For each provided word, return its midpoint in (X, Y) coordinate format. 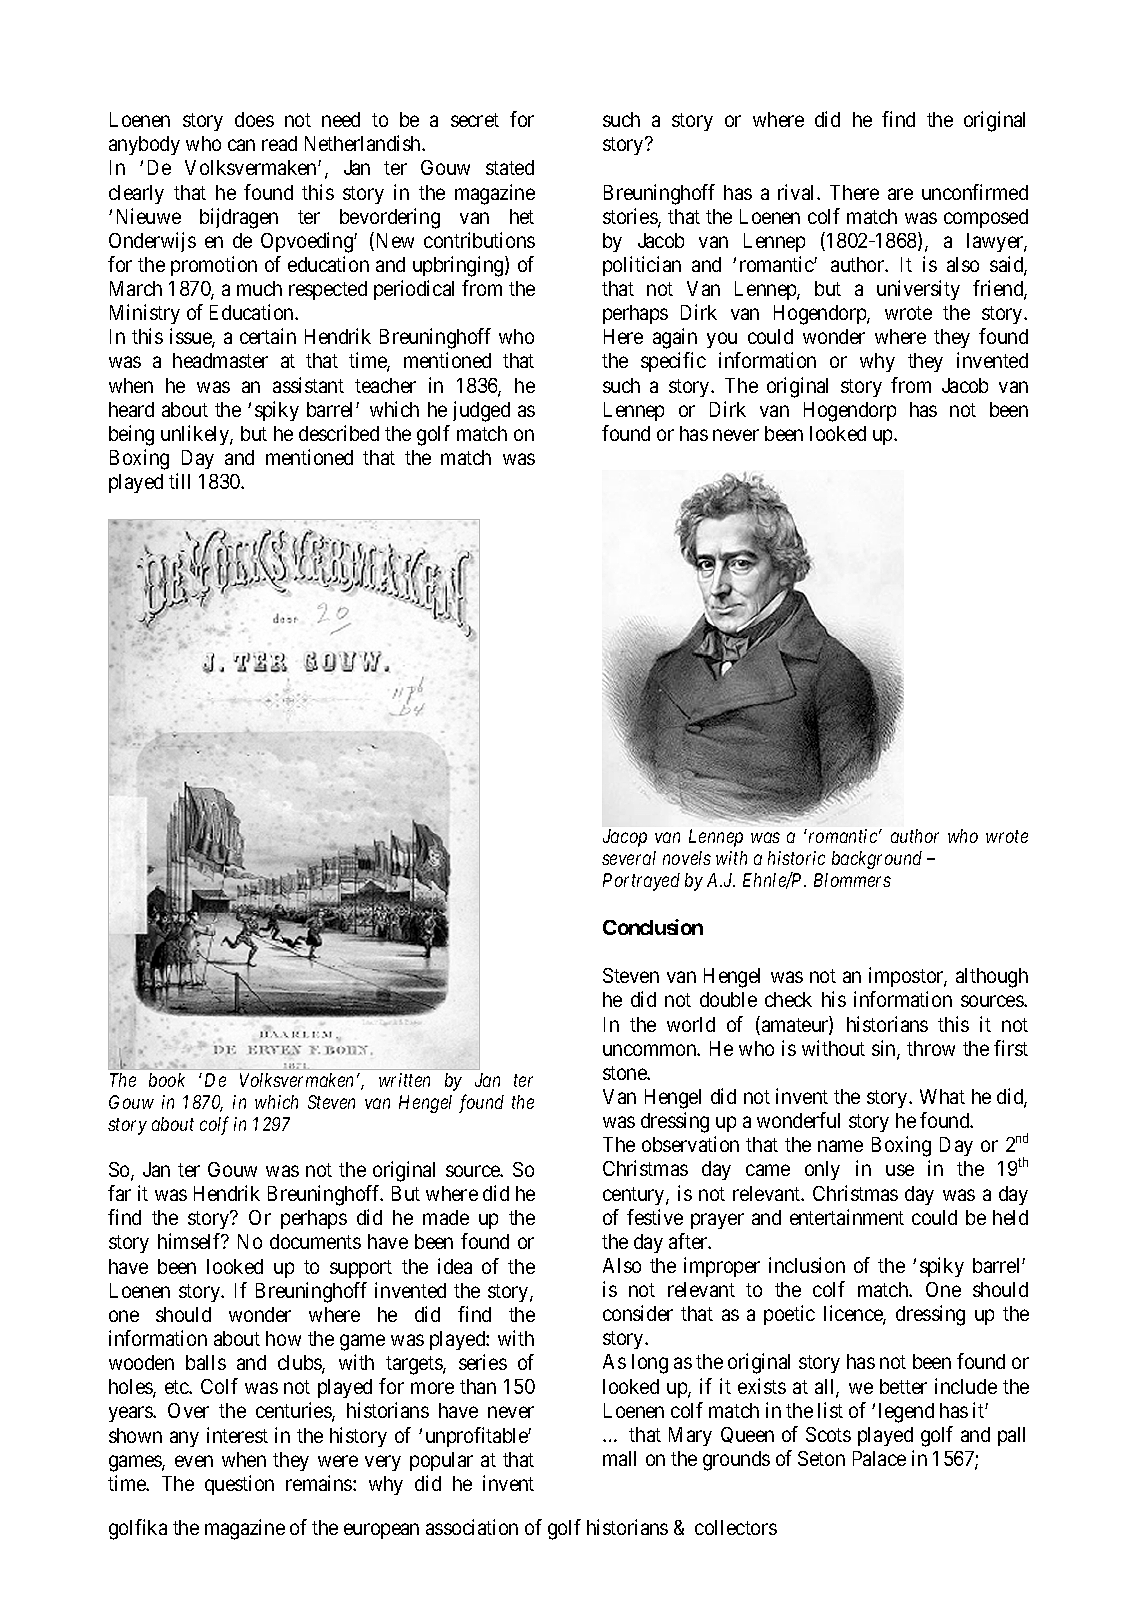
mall (619, 1458)
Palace (879, 1458)
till (179, 481)
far (119, 1193)
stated (510, 167)
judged (481, 411)
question (239, 1485)
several (629, 858)
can (241, 145)
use (900, 1170)
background (877, 860)
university (918, 290)
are (900, 194)
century (635, 1196)
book (167, 1080)
